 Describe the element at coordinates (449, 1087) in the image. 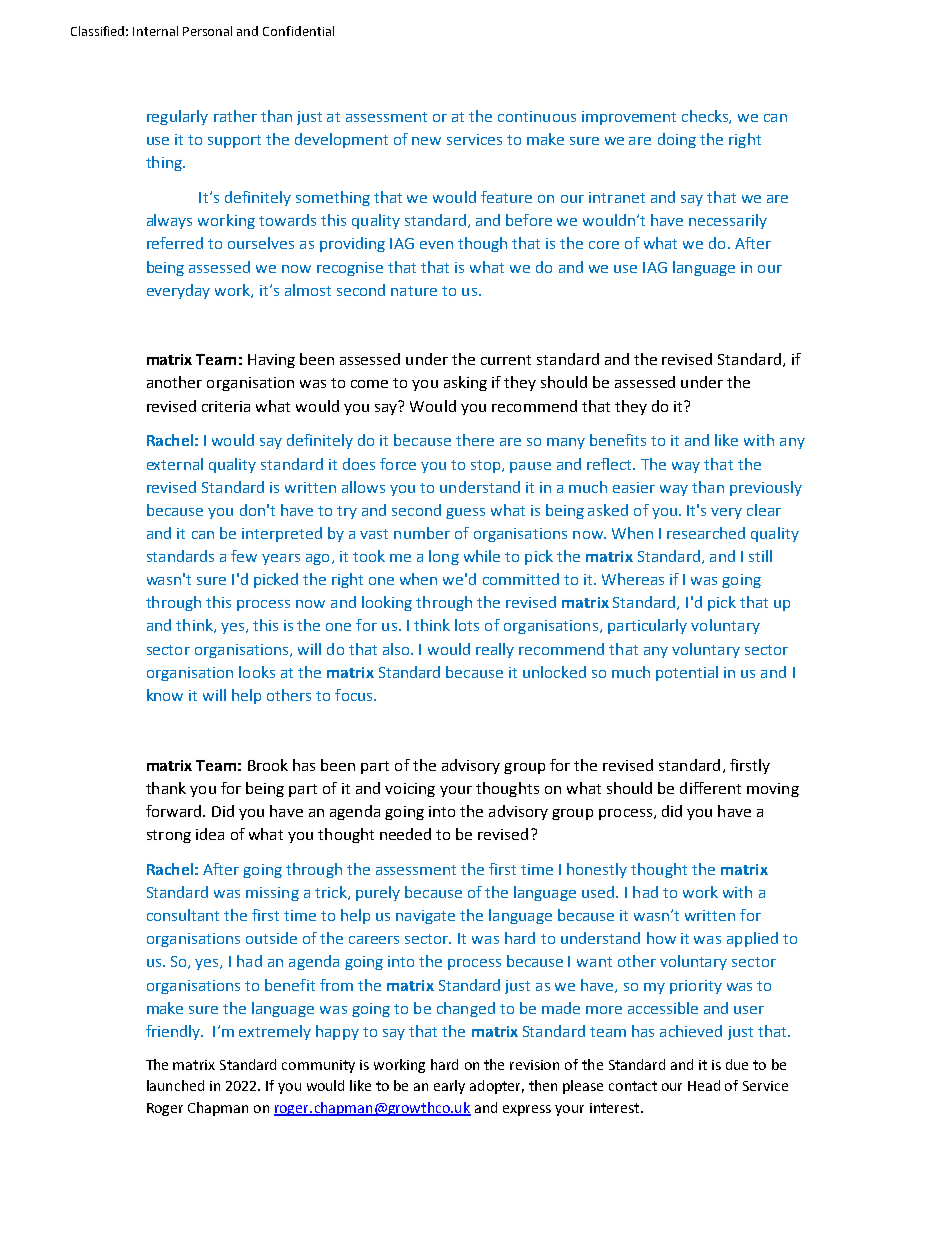

I see `early` at that location.
